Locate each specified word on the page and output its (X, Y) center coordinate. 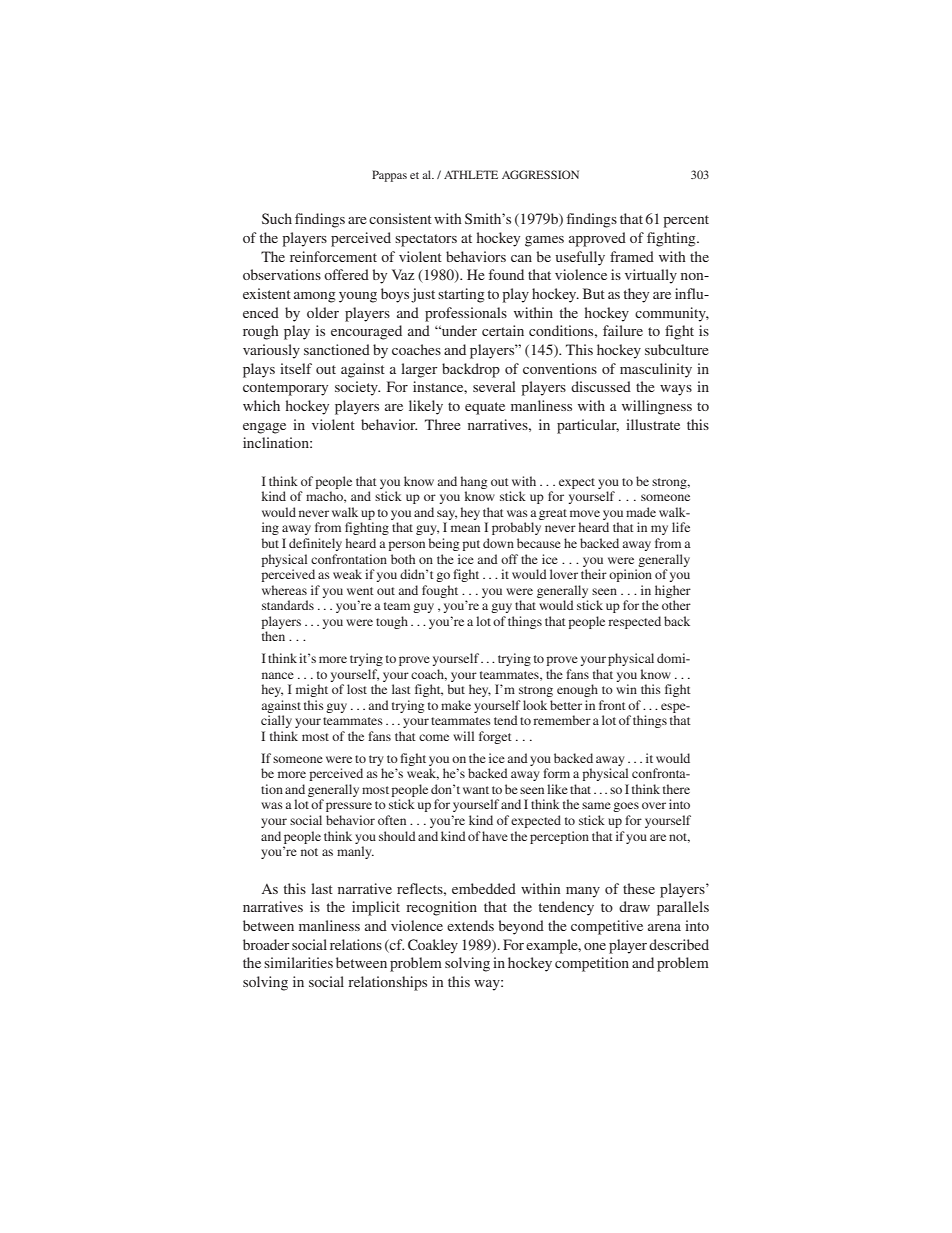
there (676, 789)
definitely (315, 544)
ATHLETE (471, 174)
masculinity (656, 370)
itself (296, 368)
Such (277, 218)
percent (686, 221)
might (312, 690)
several (494, 386)
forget (495, 737)
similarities (298, 962)
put (471, 545)
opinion (630, 575)
